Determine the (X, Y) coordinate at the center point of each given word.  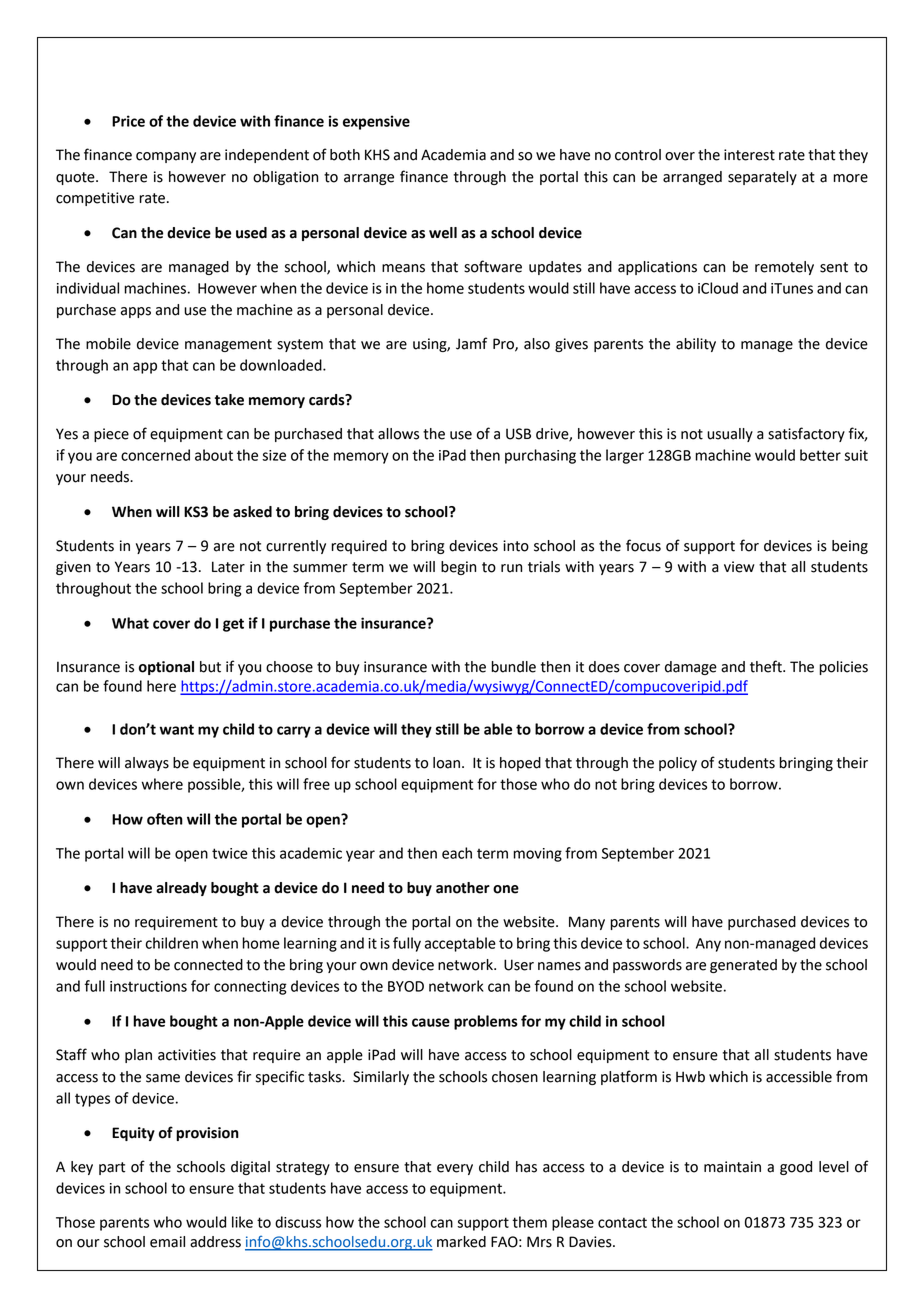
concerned (155, 455)
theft (767, 666)
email (167, 1242)
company (166, 157)
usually (730, 435)
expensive (376, 122)
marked (461, 1242)
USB (518, 434)
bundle (514, 667)
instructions (148, 986)
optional (166, 668)
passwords (647, 966)
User (519, 965)
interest (749, 155)
